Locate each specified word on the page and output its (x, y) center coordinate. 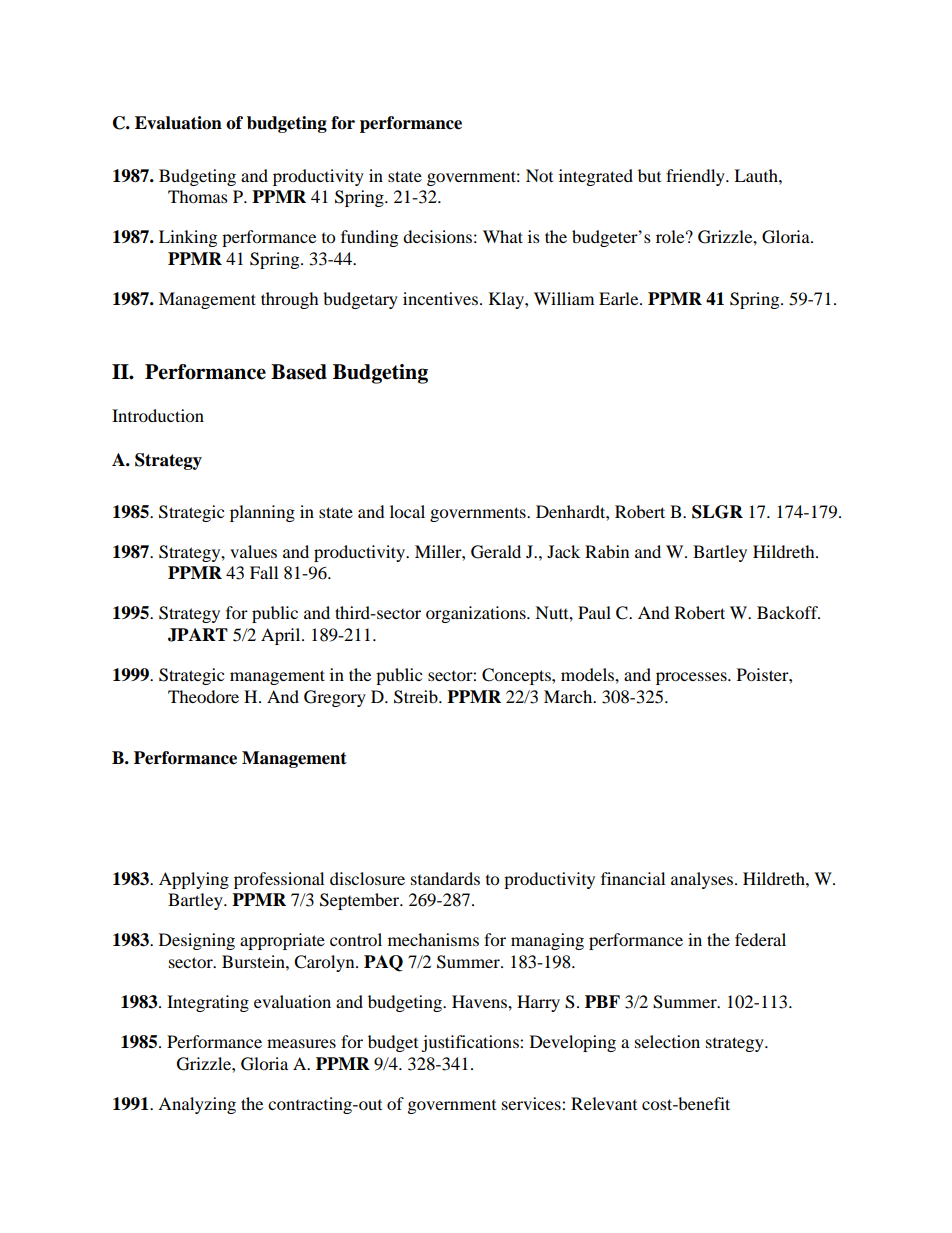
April (282, 636)
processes (692, 678)
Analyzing (197, 1105)
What (503, 236)
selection (667, 1041)
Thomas (198, 196)
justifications (471, 1043)
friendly (696, 177)
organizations (477, 614)
